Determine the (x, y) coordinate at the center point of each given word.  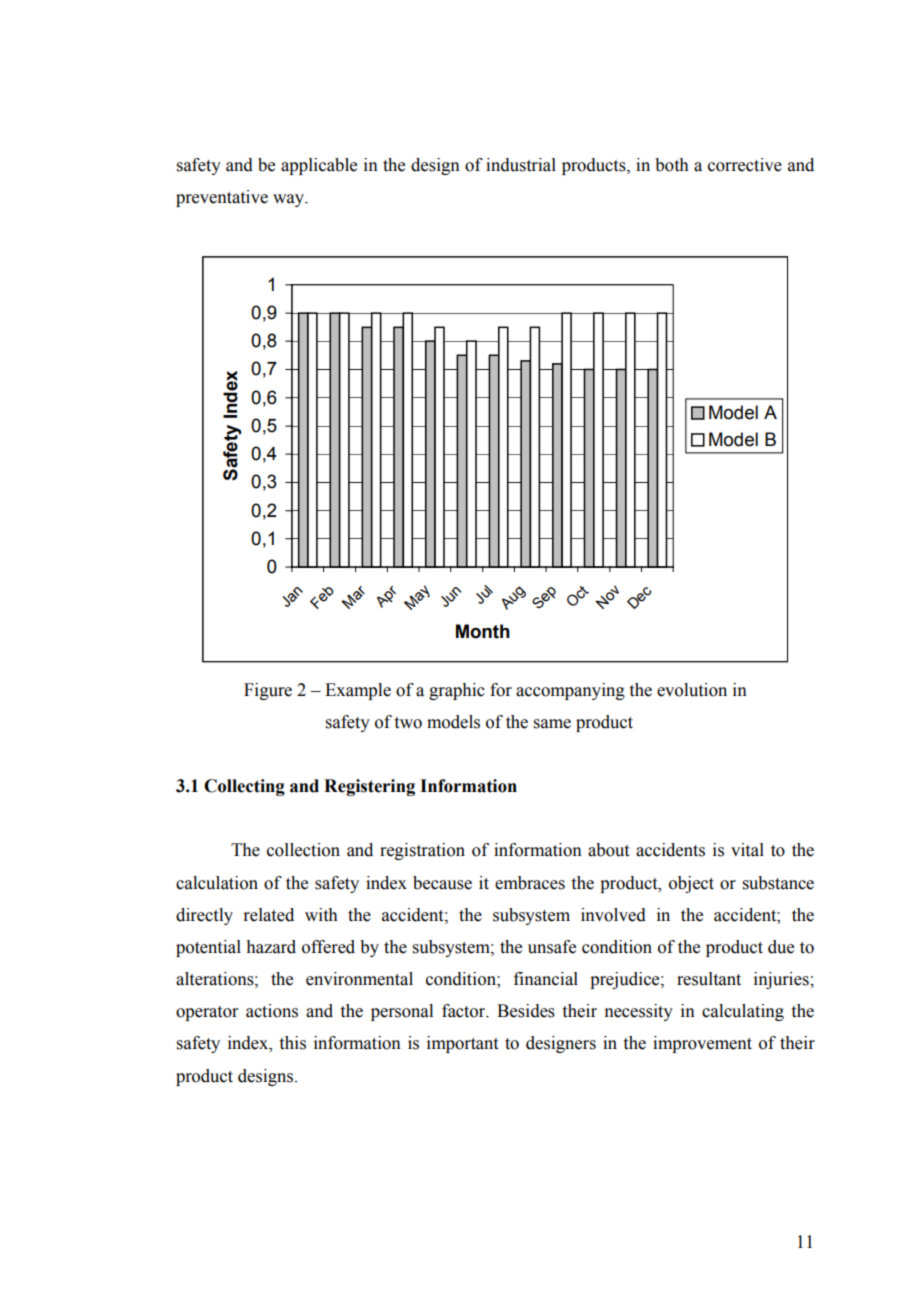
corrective (745, 165)
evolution (692, 690)
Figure (268, 691)
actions (272, 1011)
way (289, 200)
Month (483, 631)
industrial (521, 165)
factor (465, 1011)
